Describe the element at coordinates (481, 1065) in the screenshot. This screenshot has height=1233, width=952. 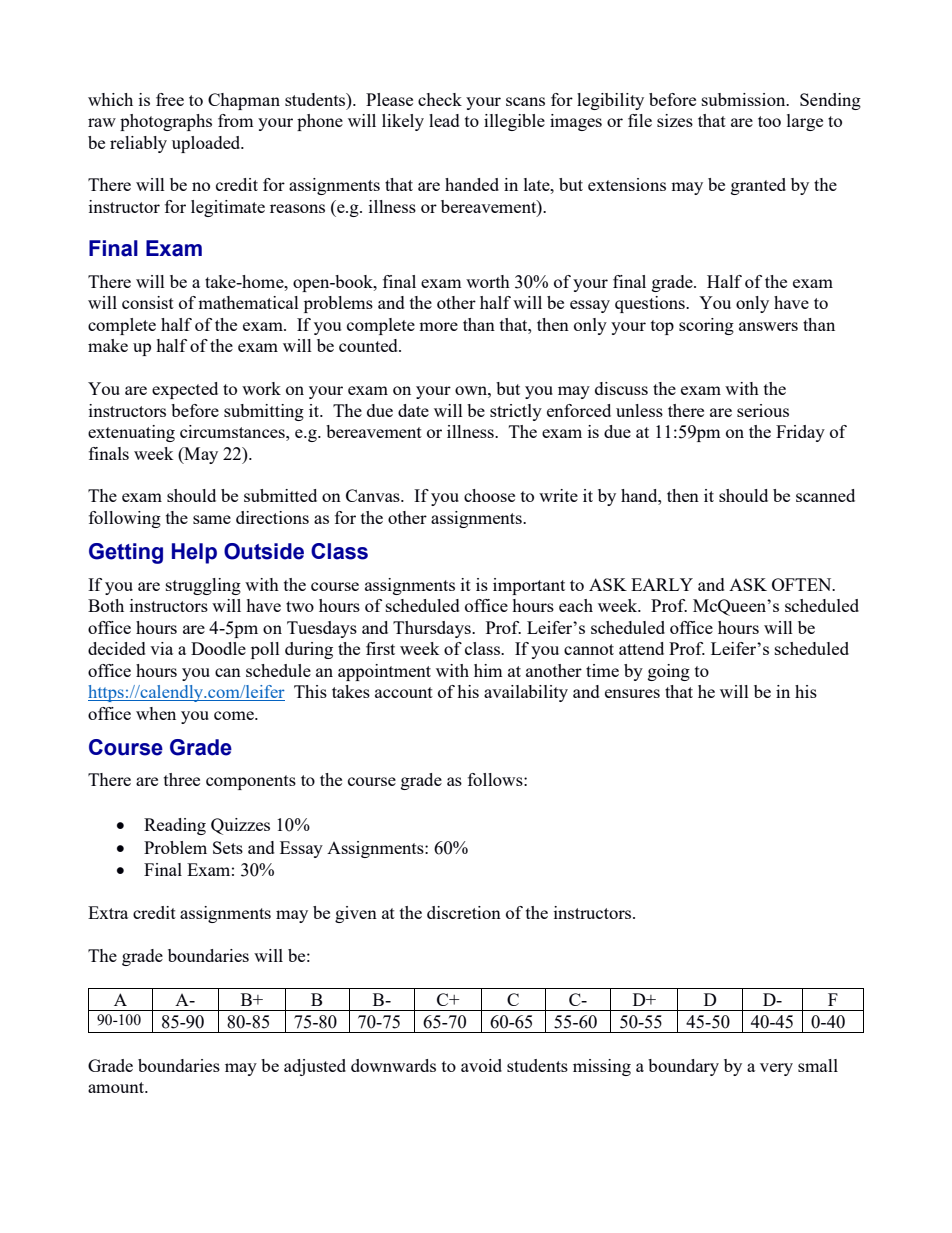
I see `avoid` at that location.
